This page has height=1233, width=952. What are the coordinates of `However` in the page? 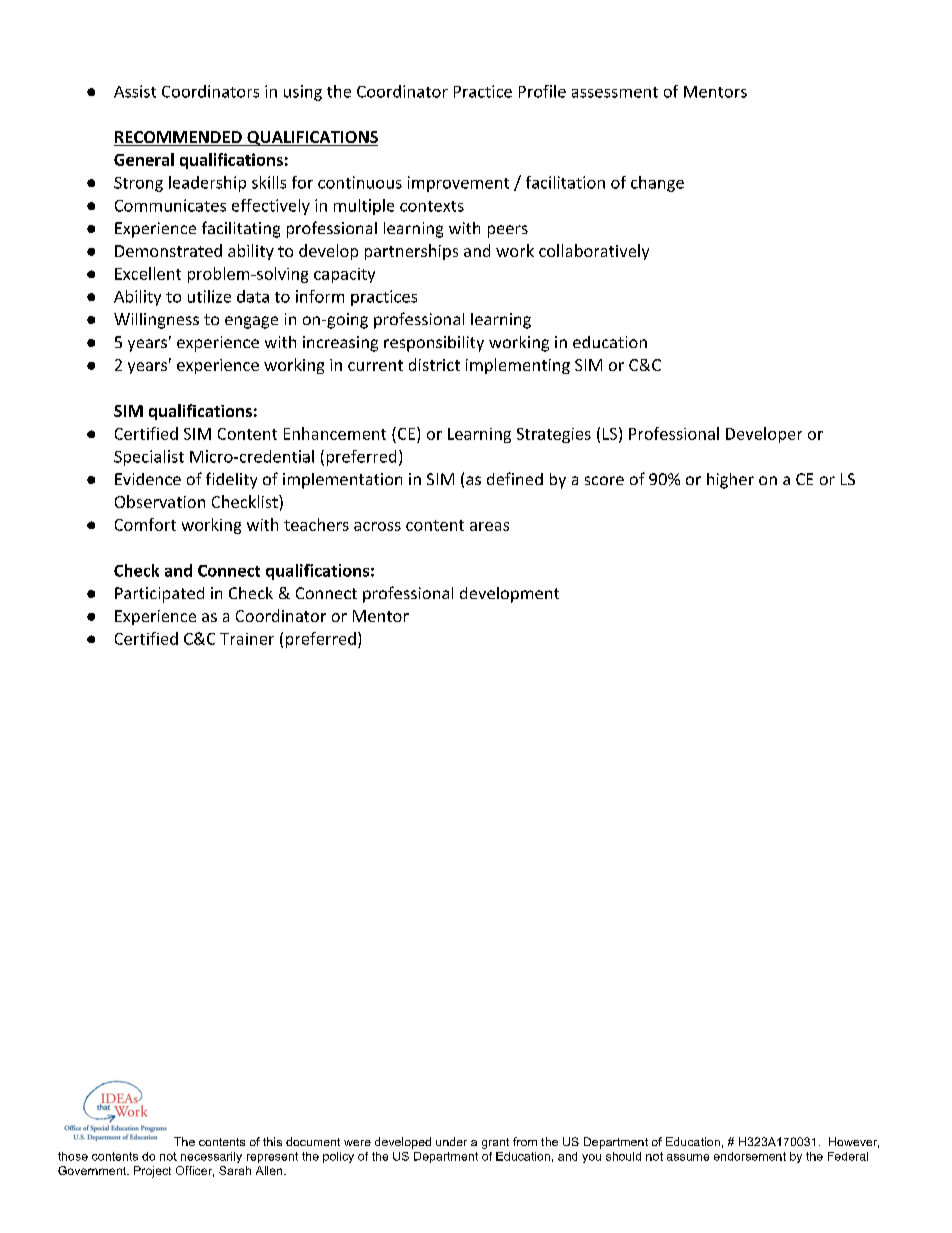 It's located at (854, 1142).
